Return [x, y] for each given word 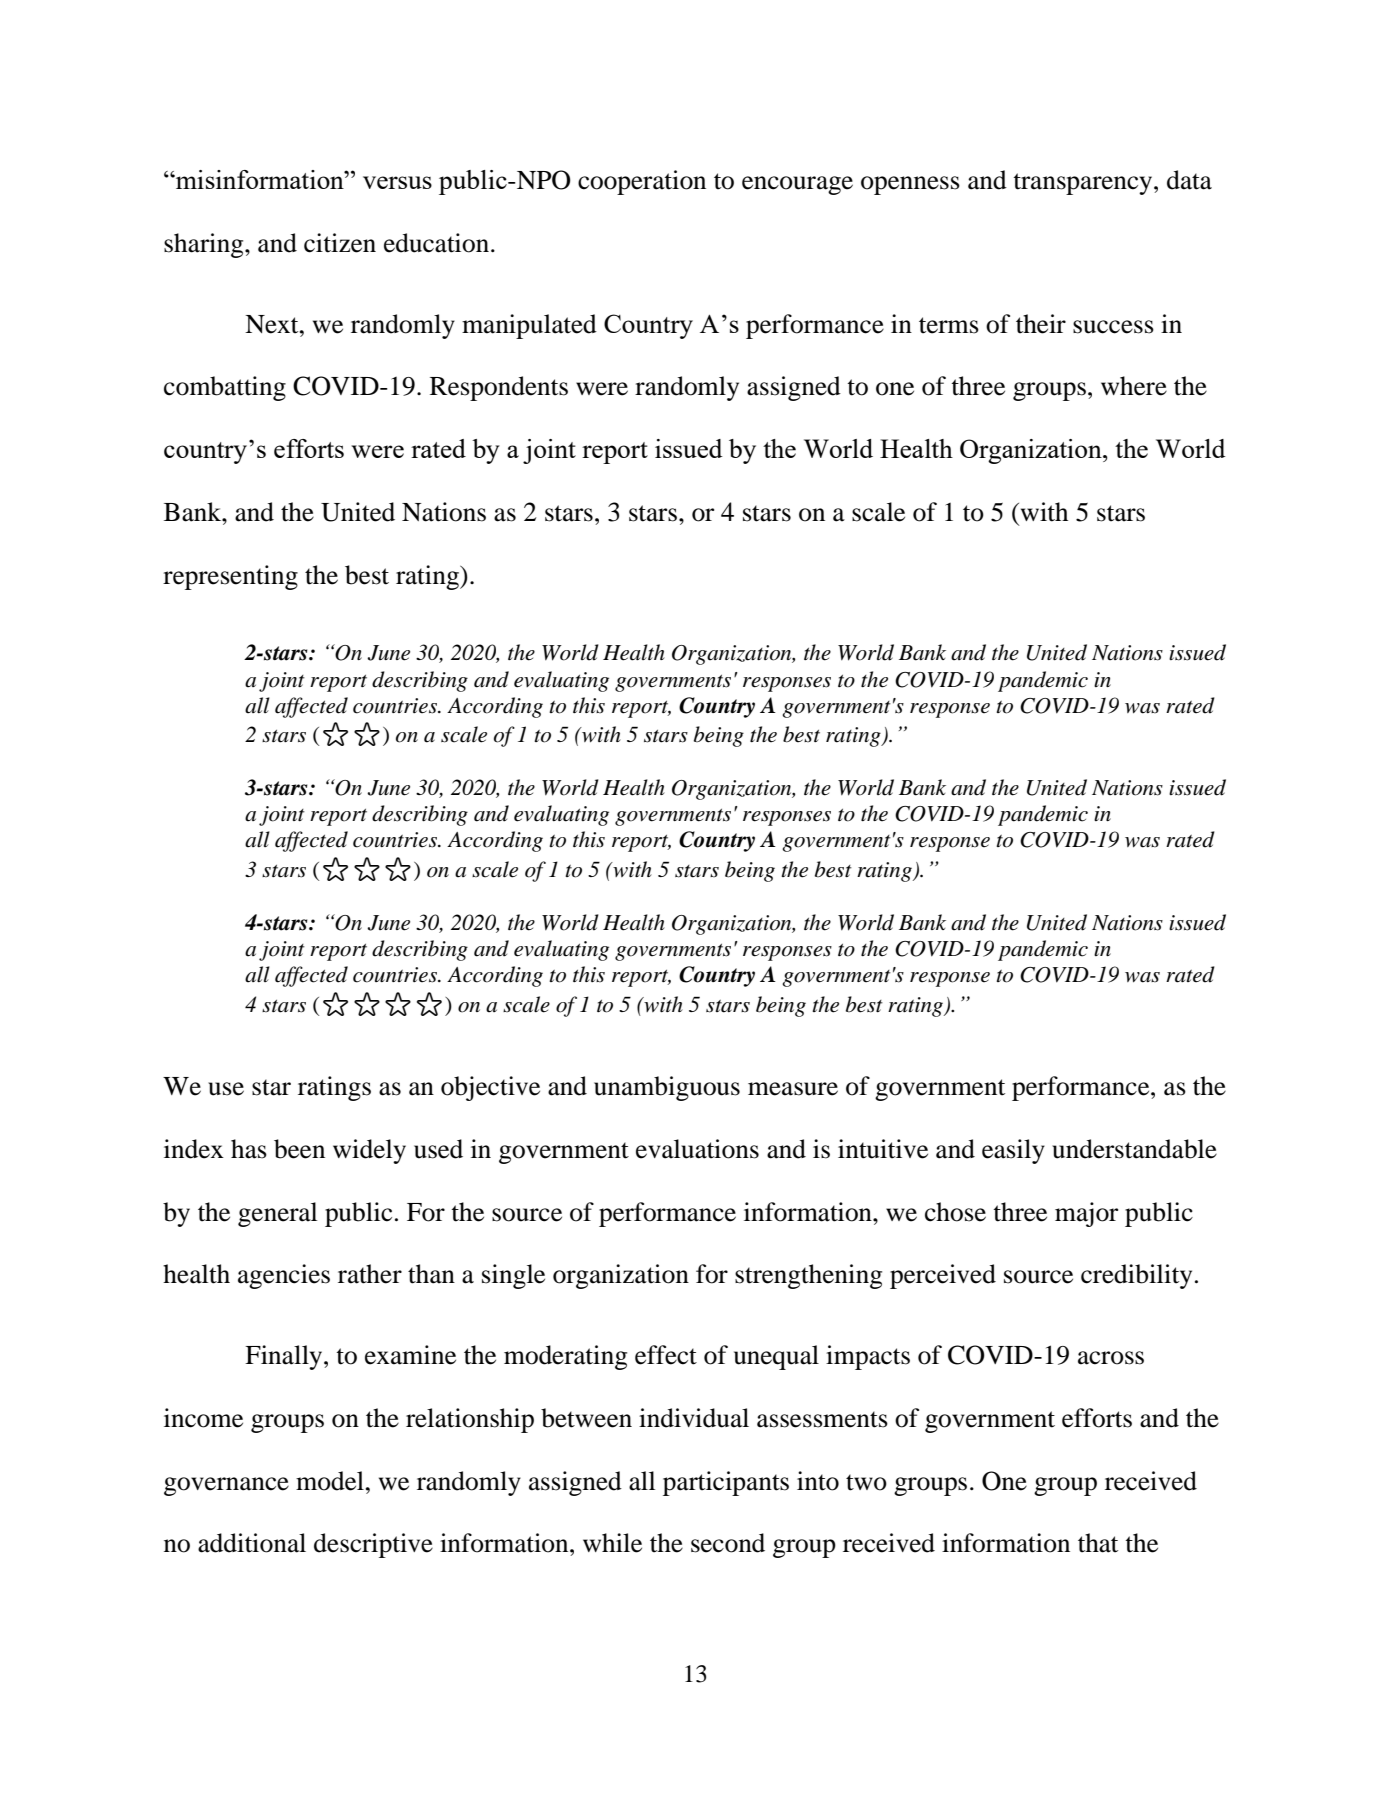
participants [726, 1483]
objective [490, 1088]
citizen [340, 243]
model [330, 1481]
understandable [1134, 1149]
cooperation [642, 182]
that [1098, 1543]
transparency [1084, 184]
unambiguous [667, 1088]
